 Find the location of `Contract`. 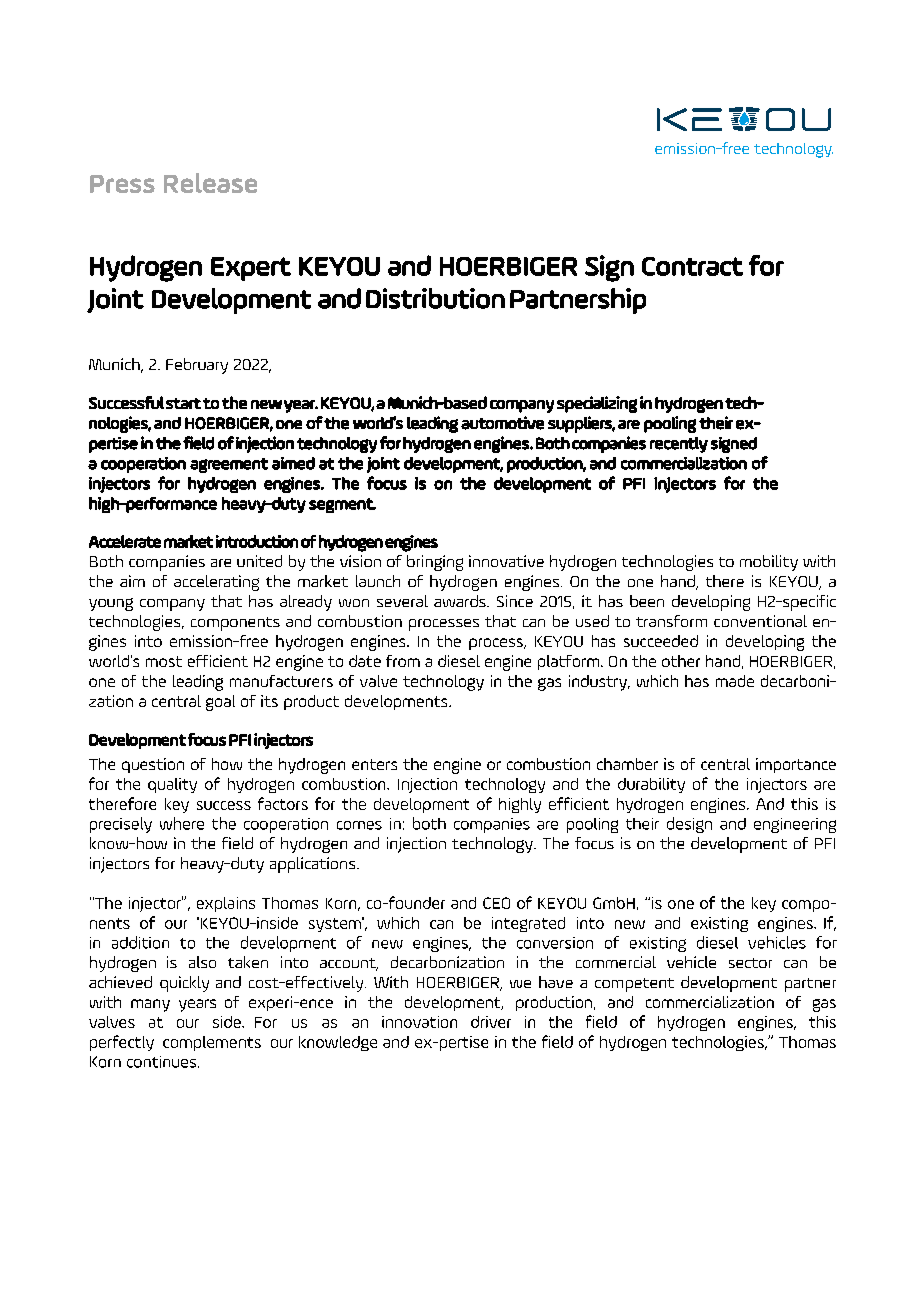

Contract is located at coordinates (692, 266).
